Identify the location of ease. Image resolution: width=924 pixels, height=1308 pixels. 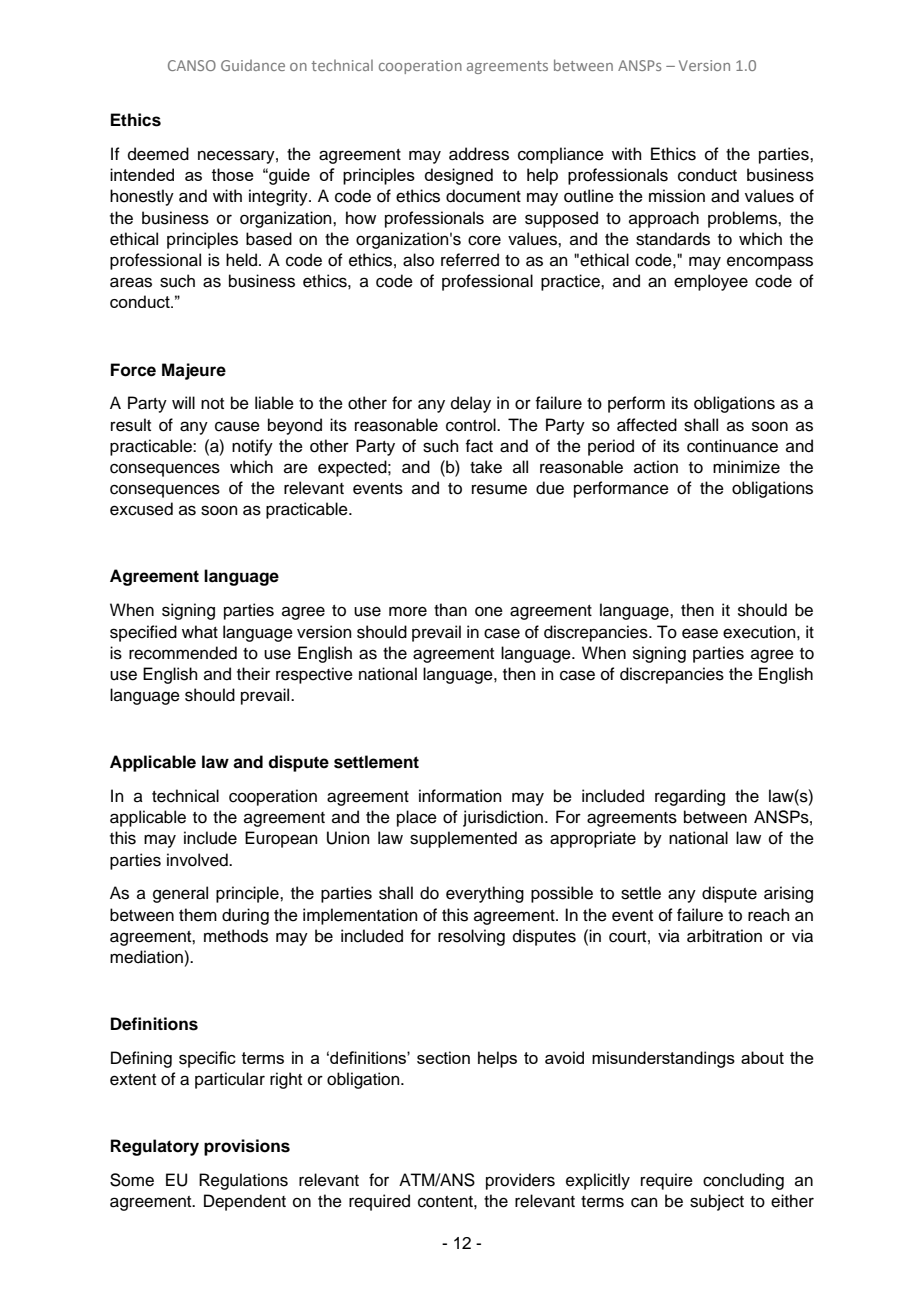
(700, 633).
